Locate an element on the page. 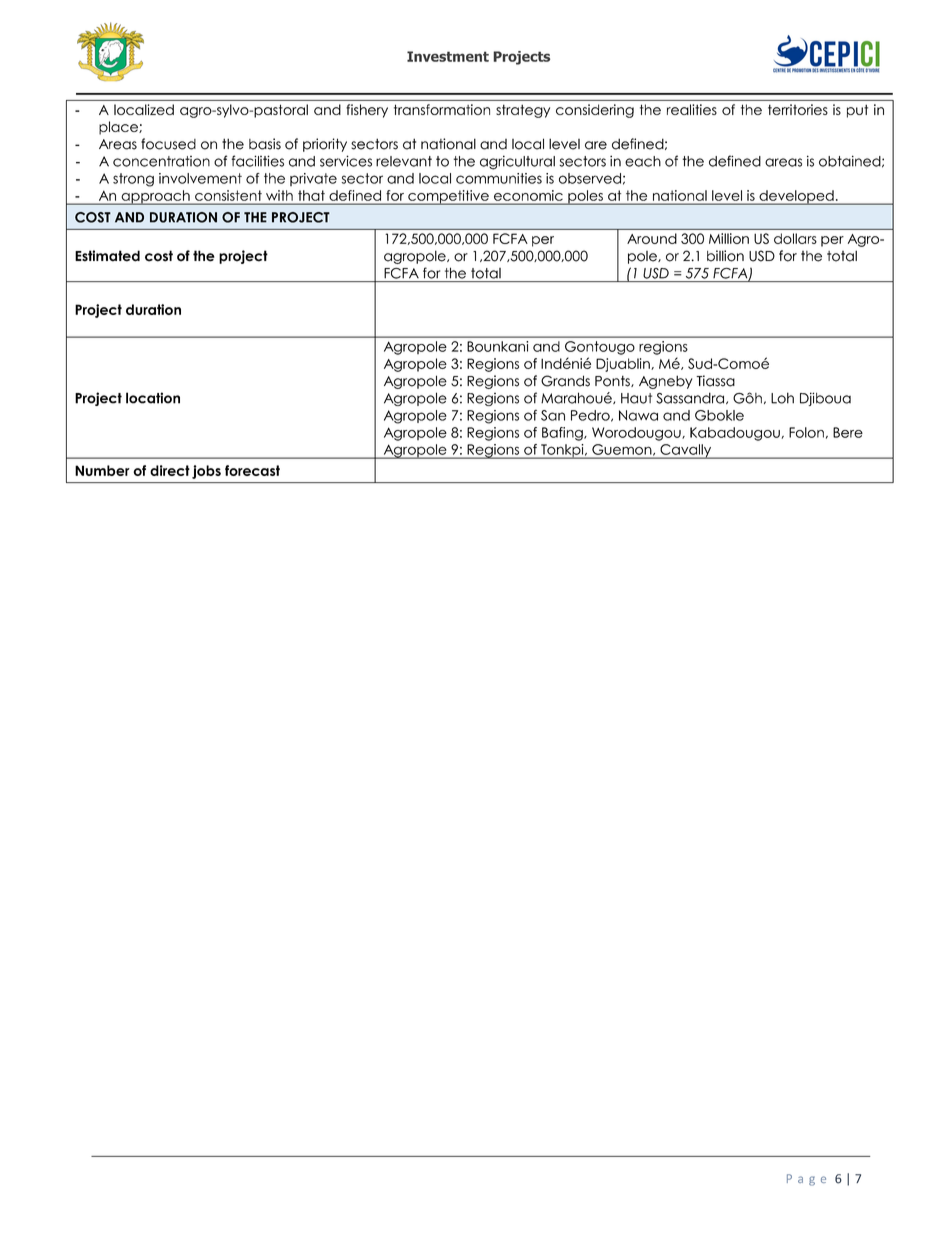  developed is located at coordinates (796, 197).
